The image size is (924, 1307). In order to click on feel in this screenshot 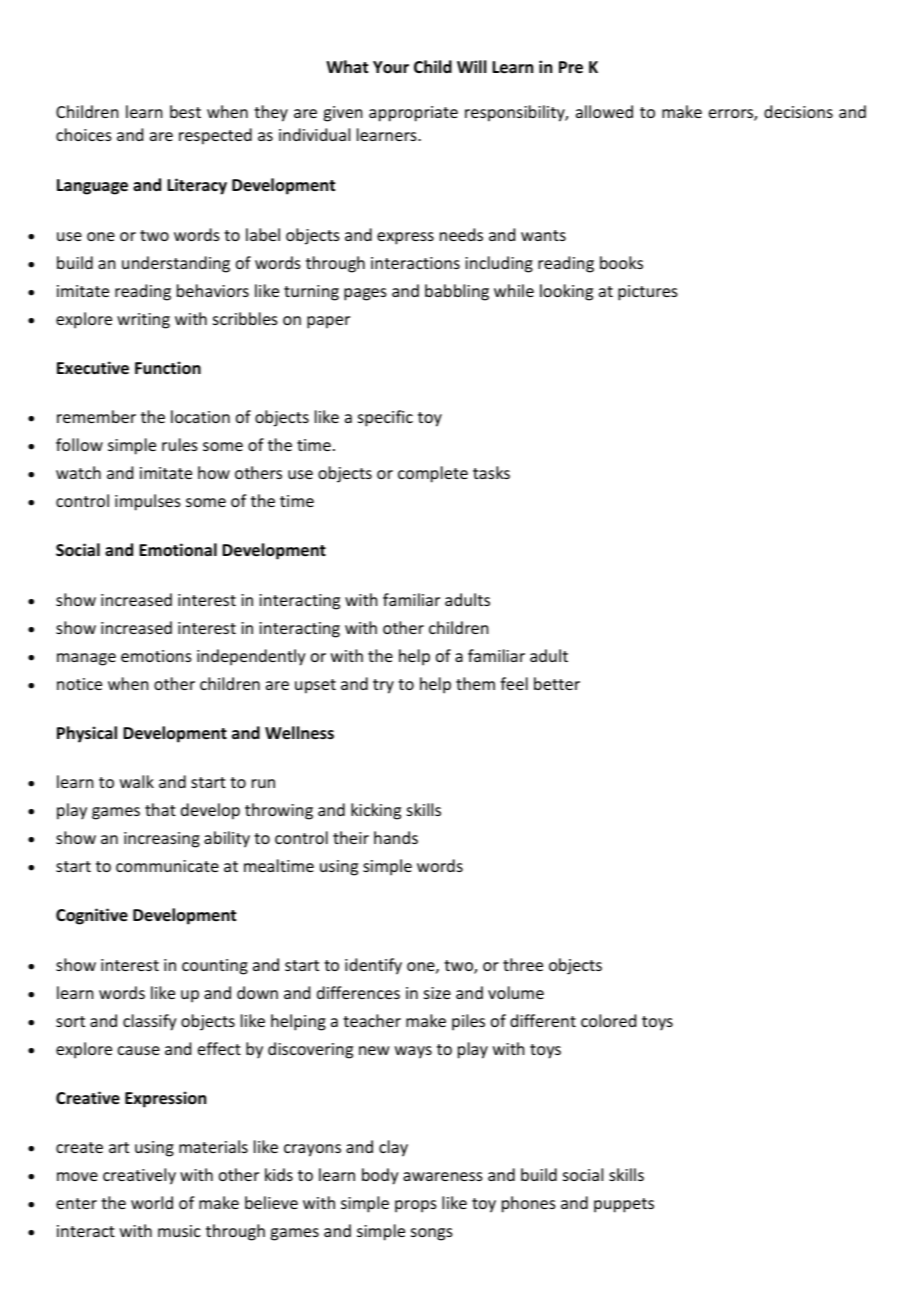, I will do `click(514, 683)`.
